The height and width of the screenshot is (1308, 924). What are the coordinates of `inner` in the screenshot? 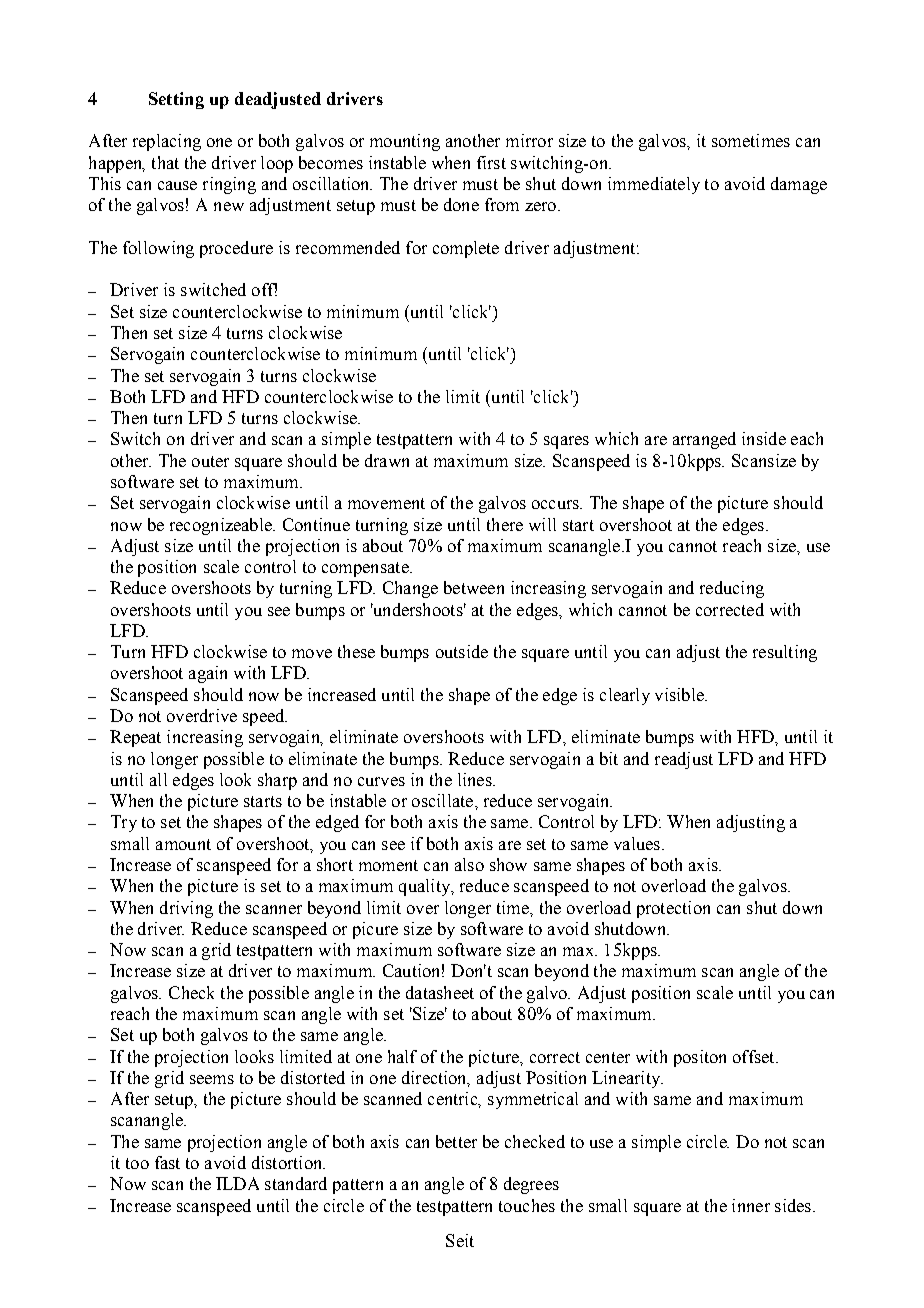 It's located at (751, 1205).
